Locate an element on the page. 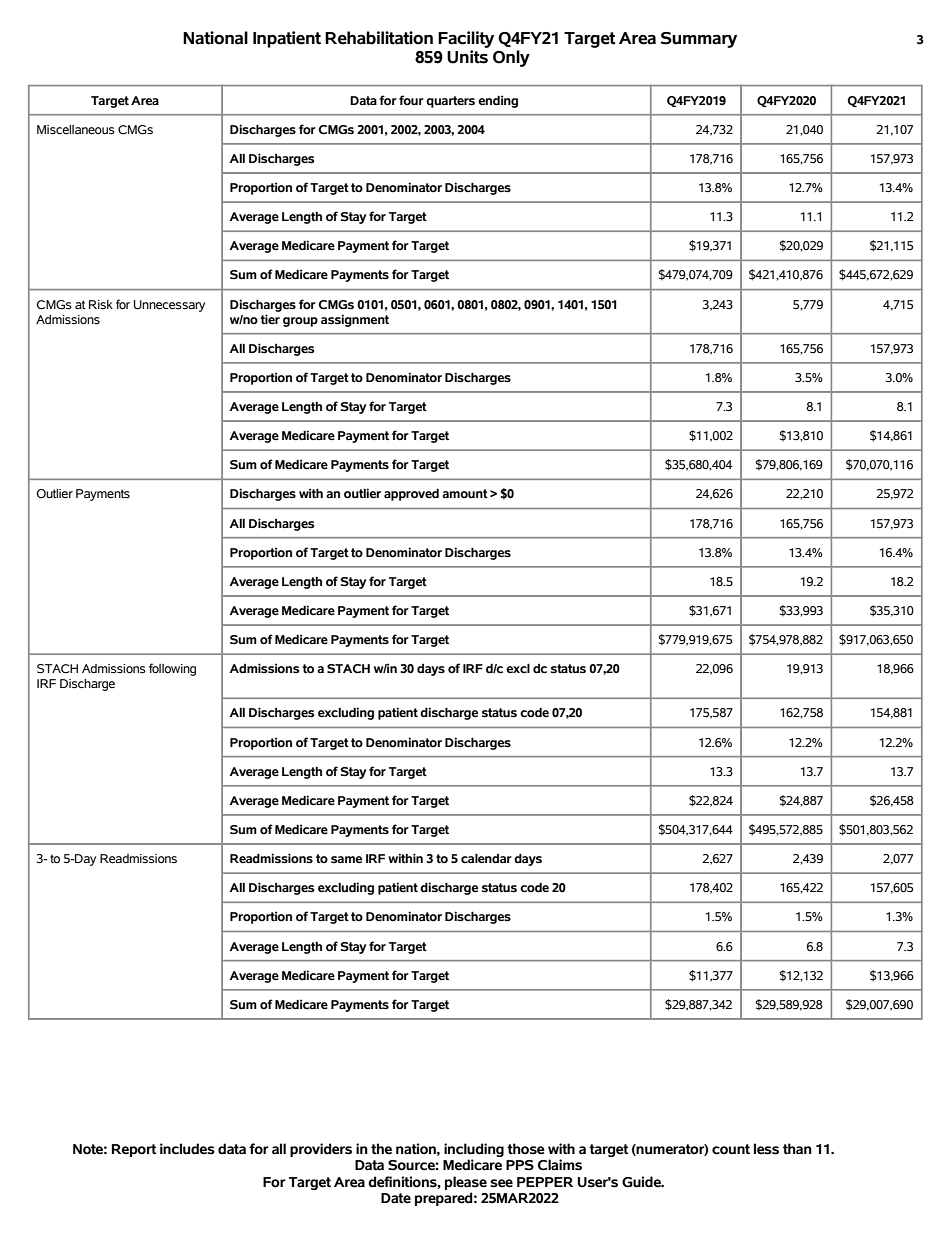 This document has width=952, height=1233. count is located at coordinates (731, 1149).
